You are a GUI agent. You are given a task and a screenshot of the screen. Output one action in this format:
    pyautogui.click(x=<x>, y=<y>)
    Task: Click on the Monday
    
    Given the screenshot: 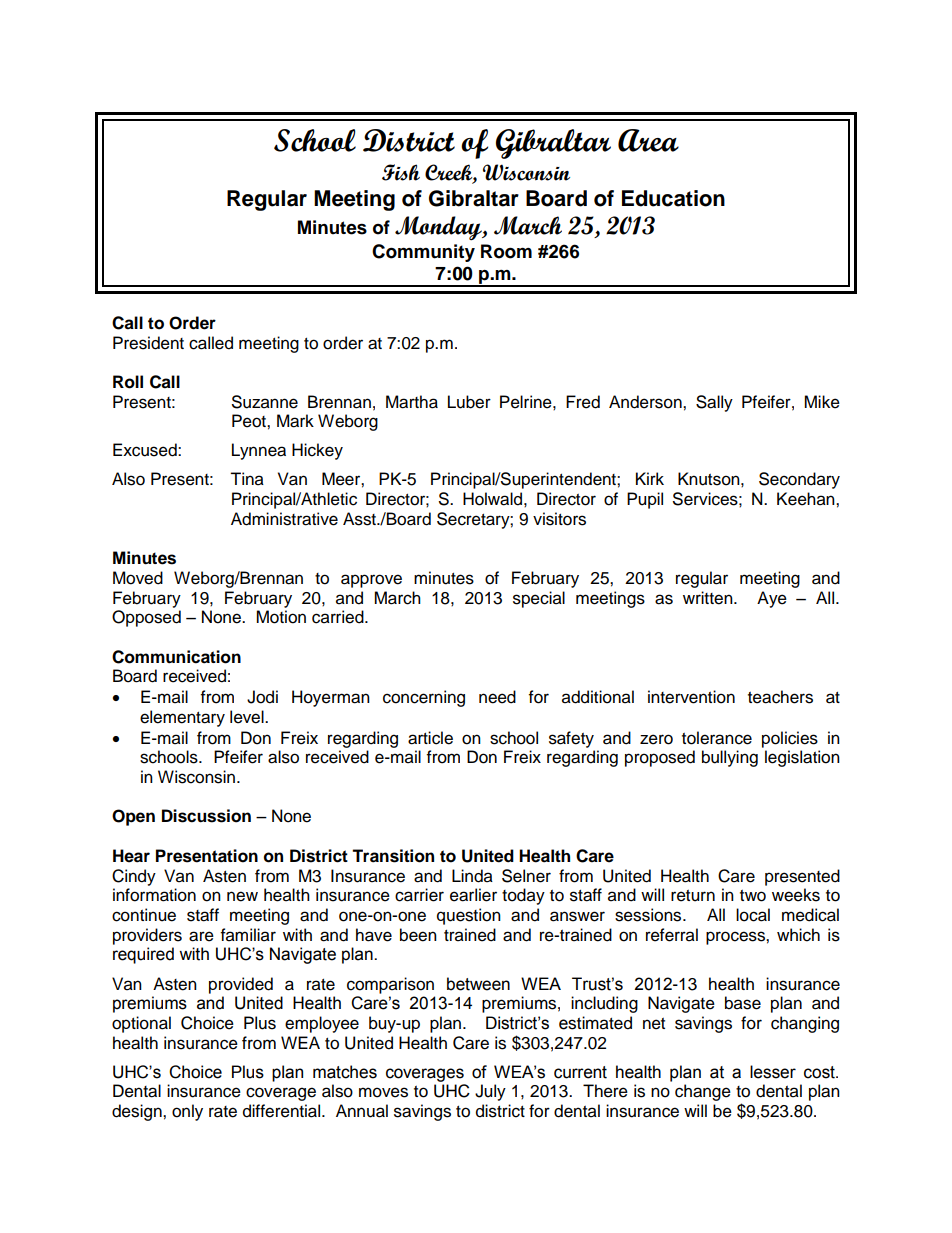 What is the action you would take?
    pyautogui.click(x=439, y=228)
